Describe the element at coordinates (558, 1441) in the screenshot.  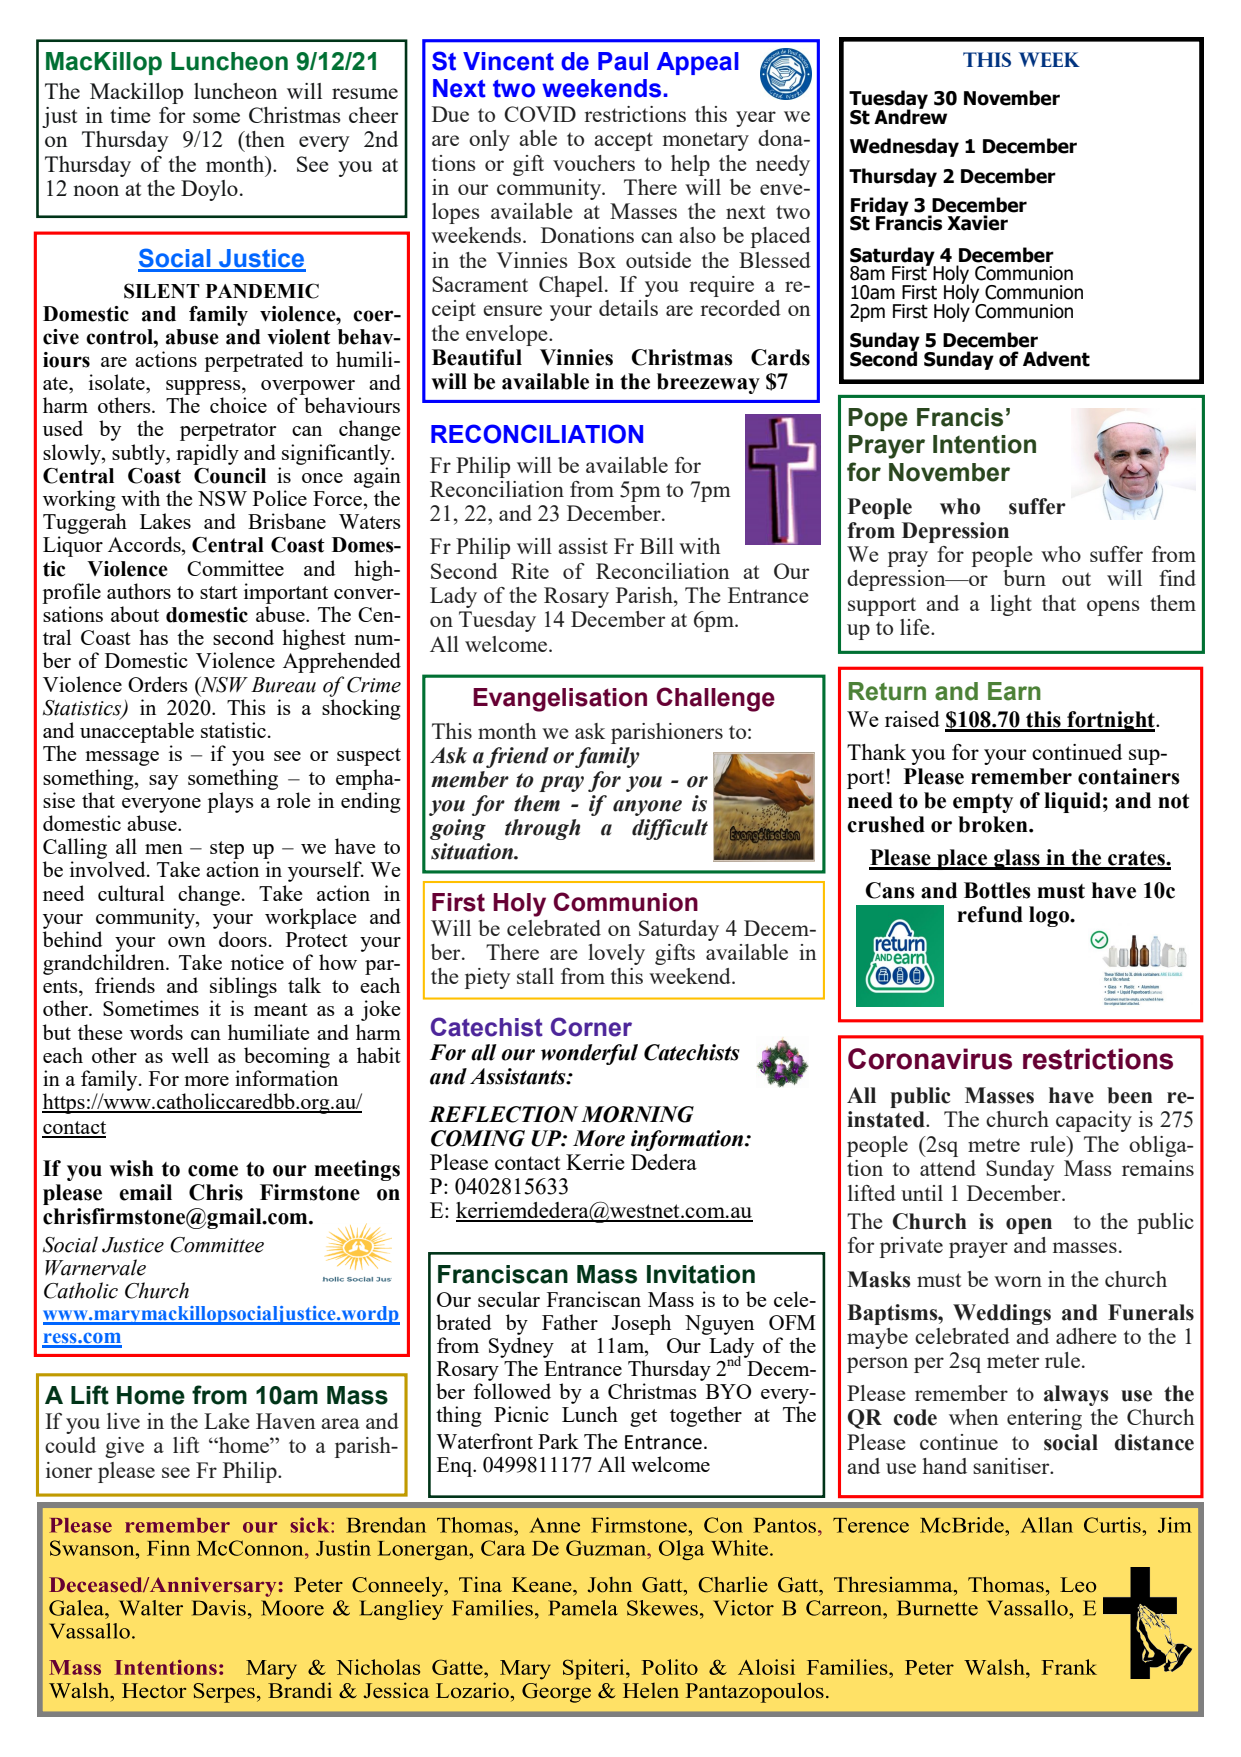
I see `Park` at that location.
